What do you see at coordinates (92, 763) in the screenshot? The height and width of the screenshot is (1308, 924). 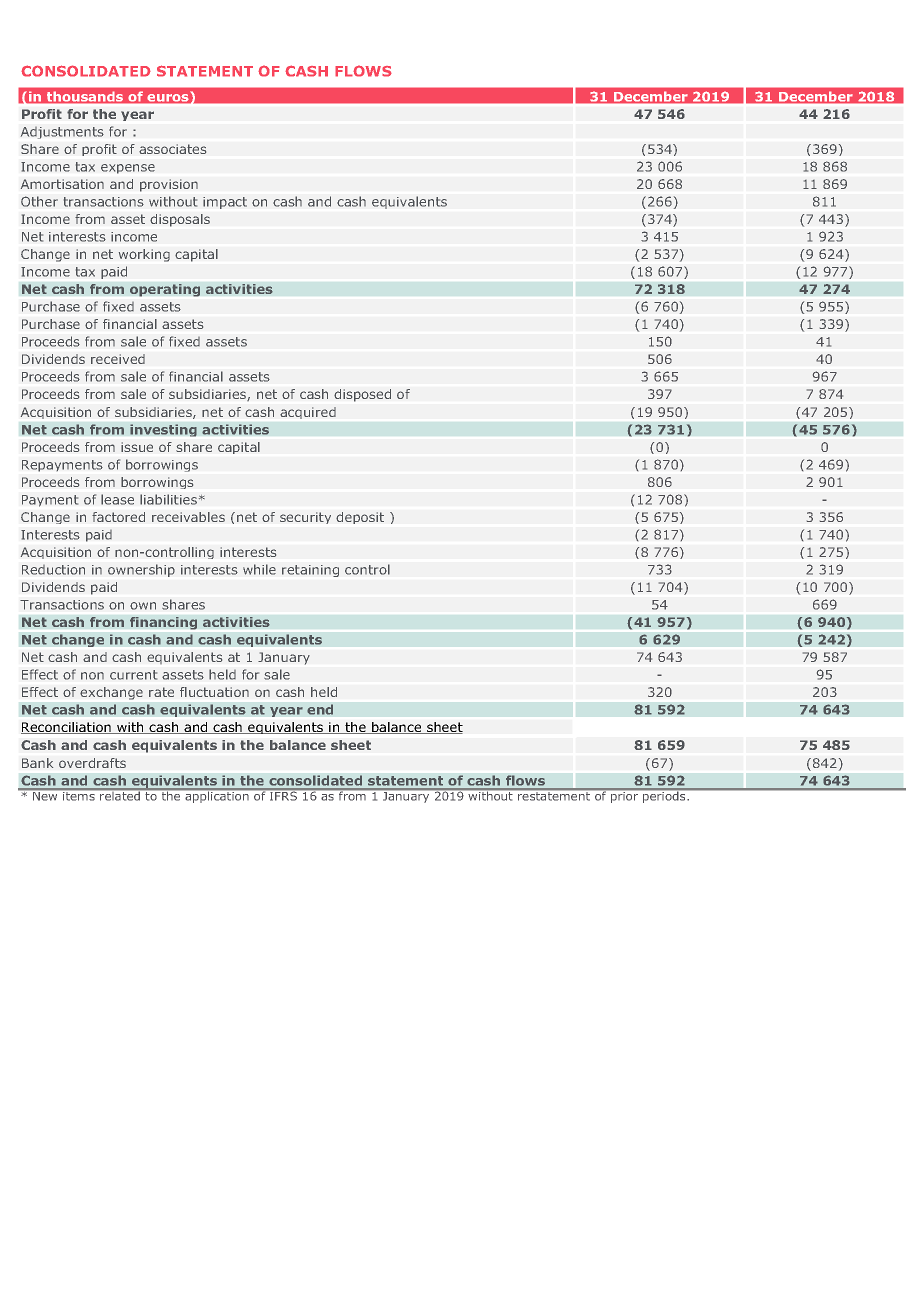 I see `overdrafts` at bounding box center [92, 763].
